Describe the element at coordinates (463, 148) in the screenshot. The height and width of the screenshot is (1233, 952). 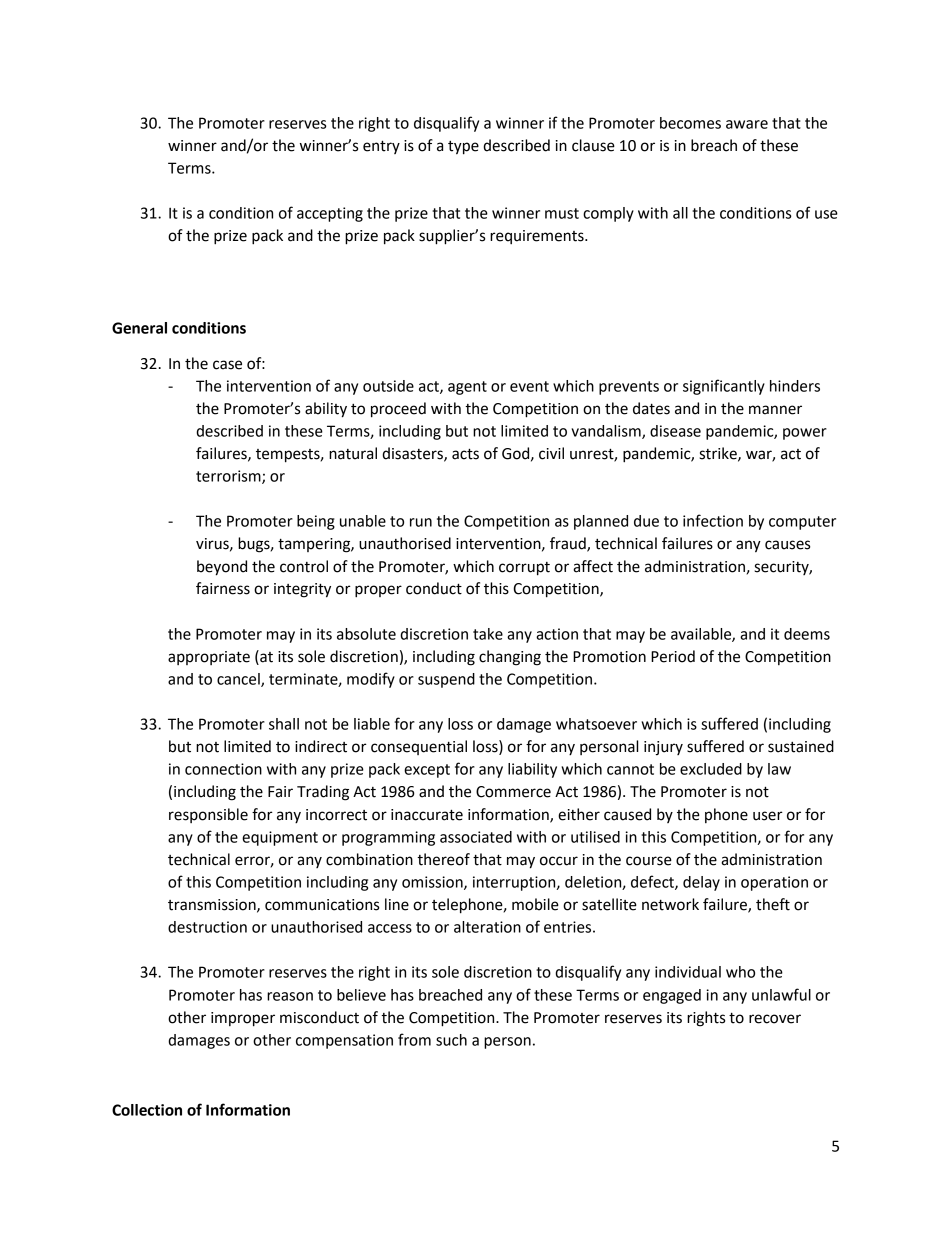
I see `type` at that location.
